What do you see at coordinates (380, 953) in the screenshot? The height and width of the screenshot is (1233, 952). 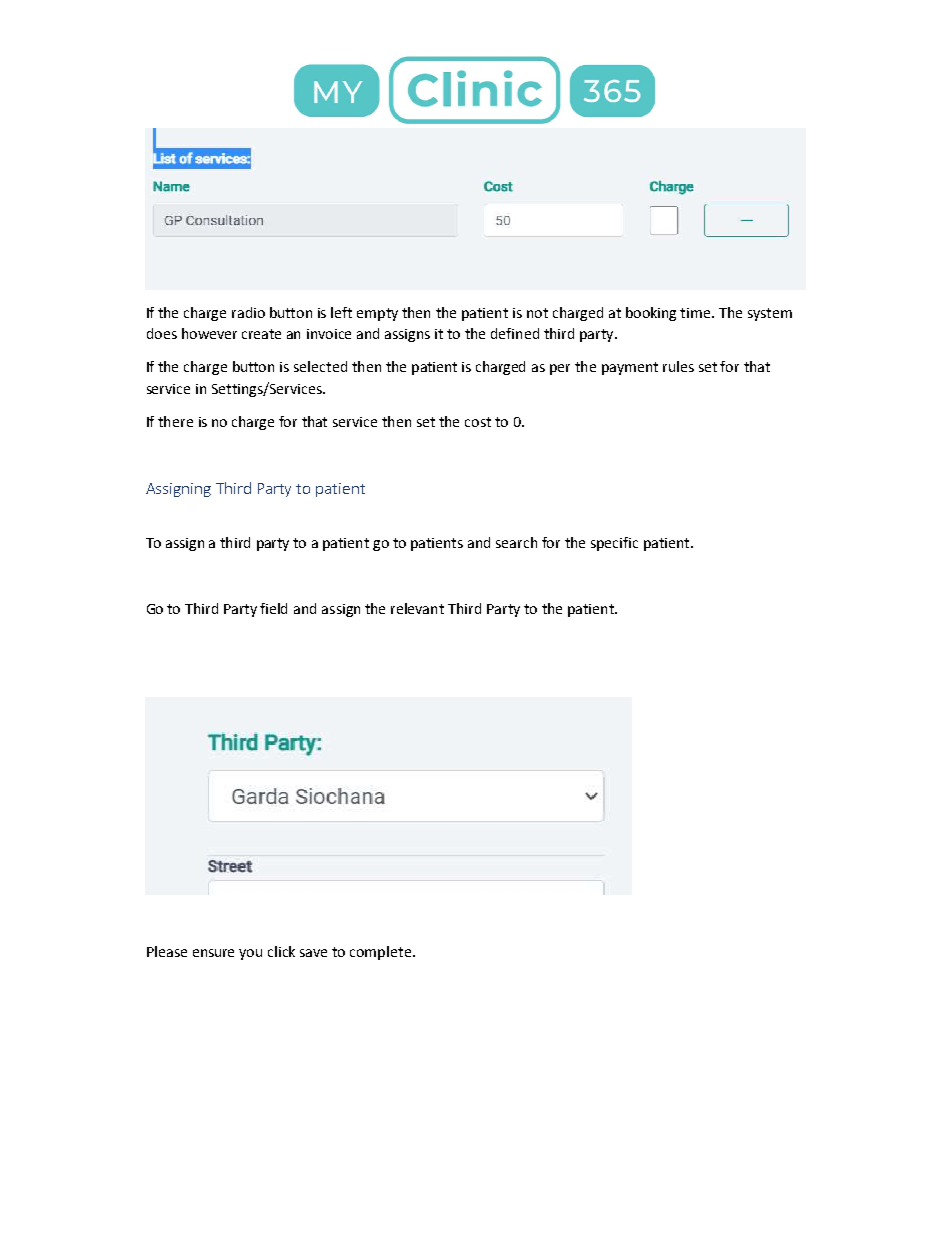 I see `complete` at bounding box center [380, 953].
